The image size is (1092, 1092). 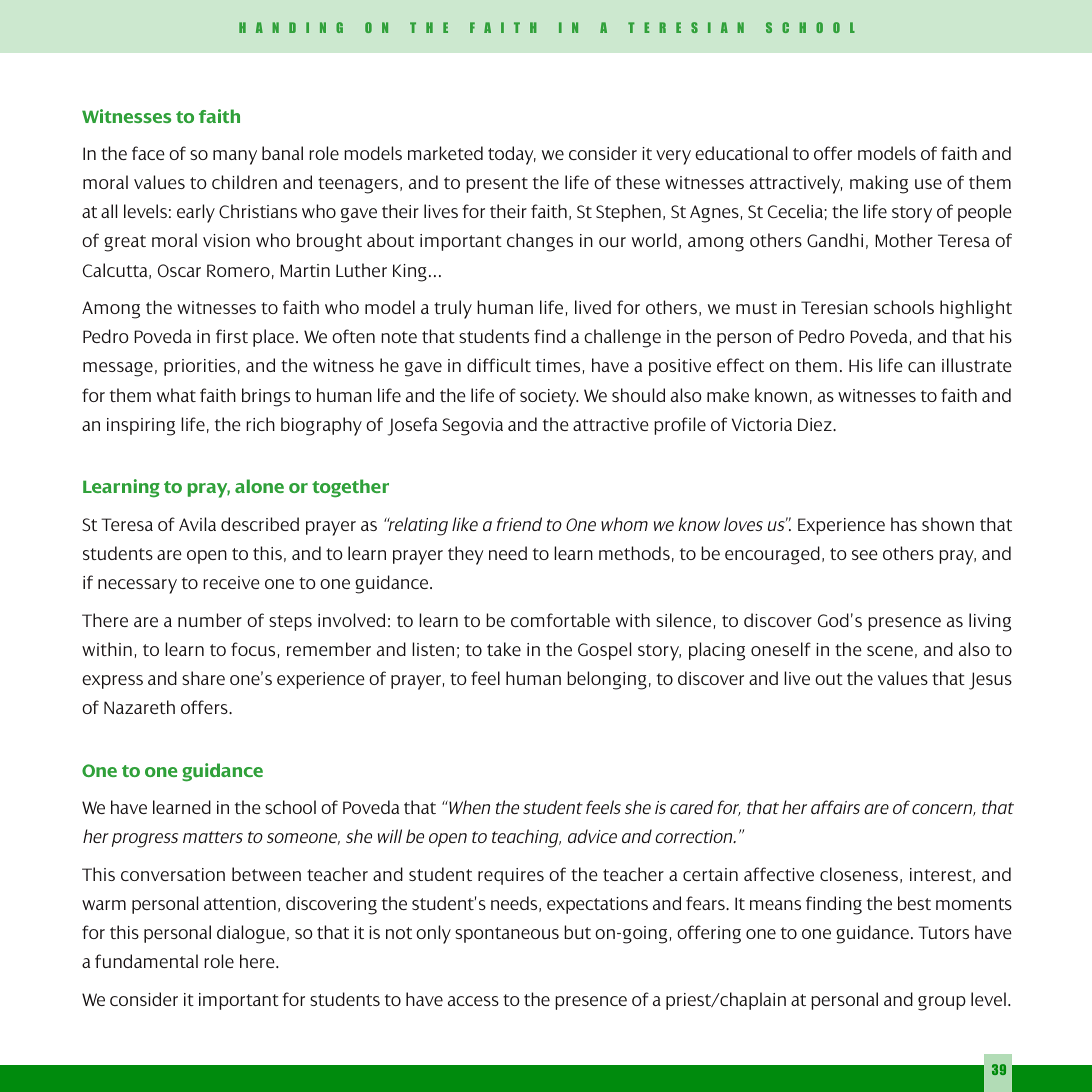 I want to click on present, so click(x=497, y=185).
